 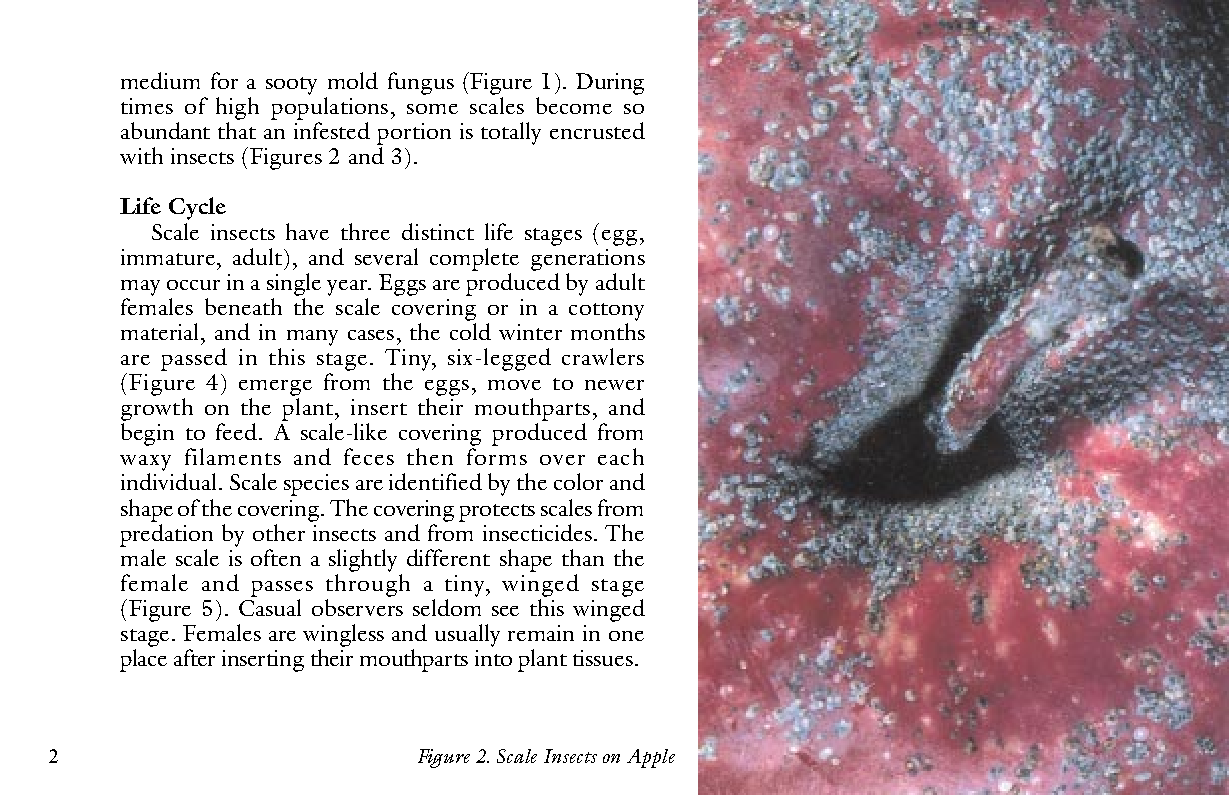 I want to click on predation, so click(x=166, y=535).
